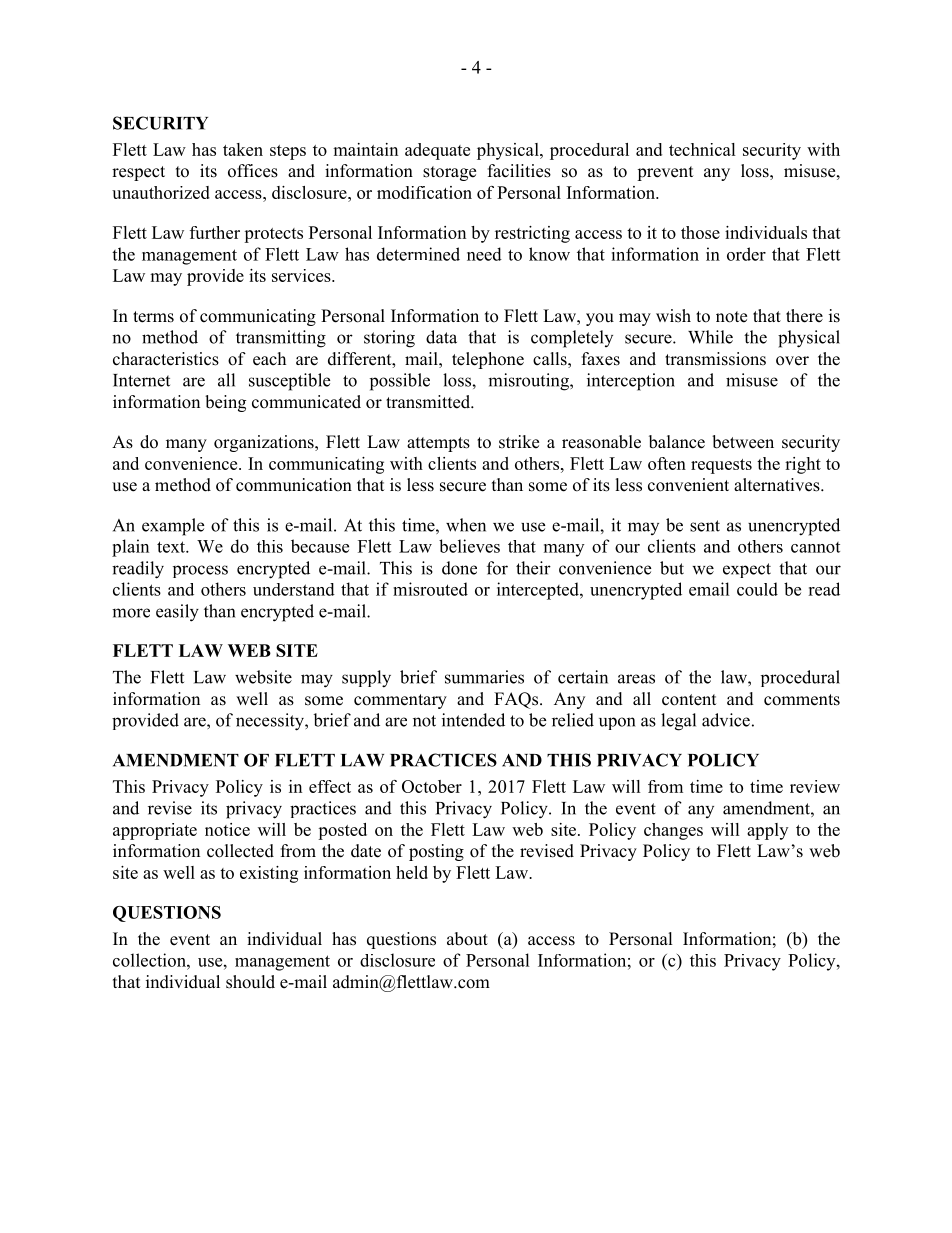 Image resolution: width=952 pixels, height=1233 pixels. I want to click on offices, so click(253, 171).
